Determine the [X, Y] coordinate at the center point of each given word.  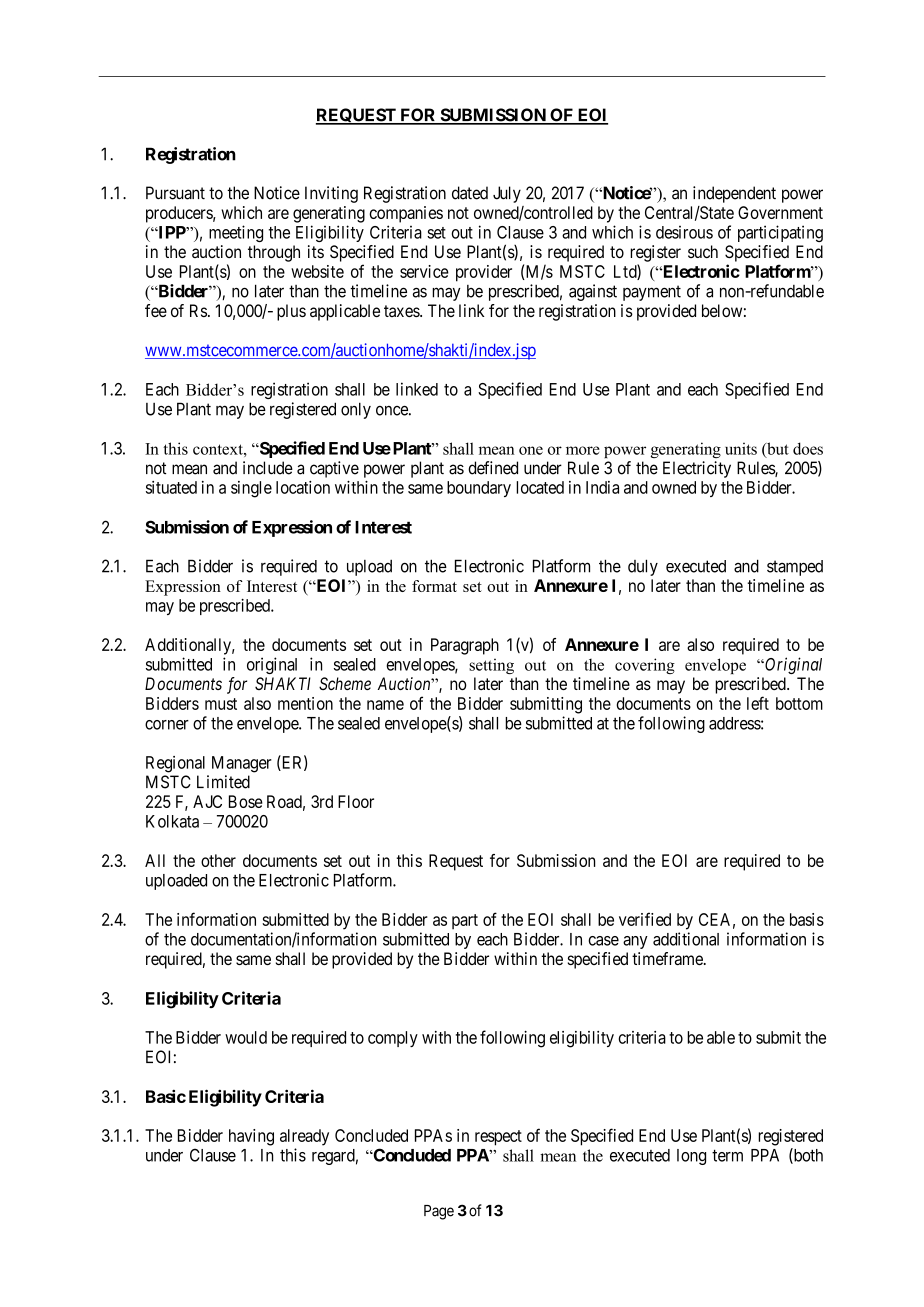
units [741, 448]
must [221, 704]
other [218, 860]
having [251, 1137]
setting [491, 666]
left [758, 703]
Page [439, 1212]
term [727, 1155]
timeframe [668, 958]
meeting [236, 233]
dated [470, 193]
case [603, 941]
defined [493, 468]
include [268, 468]
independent [734, 194]
